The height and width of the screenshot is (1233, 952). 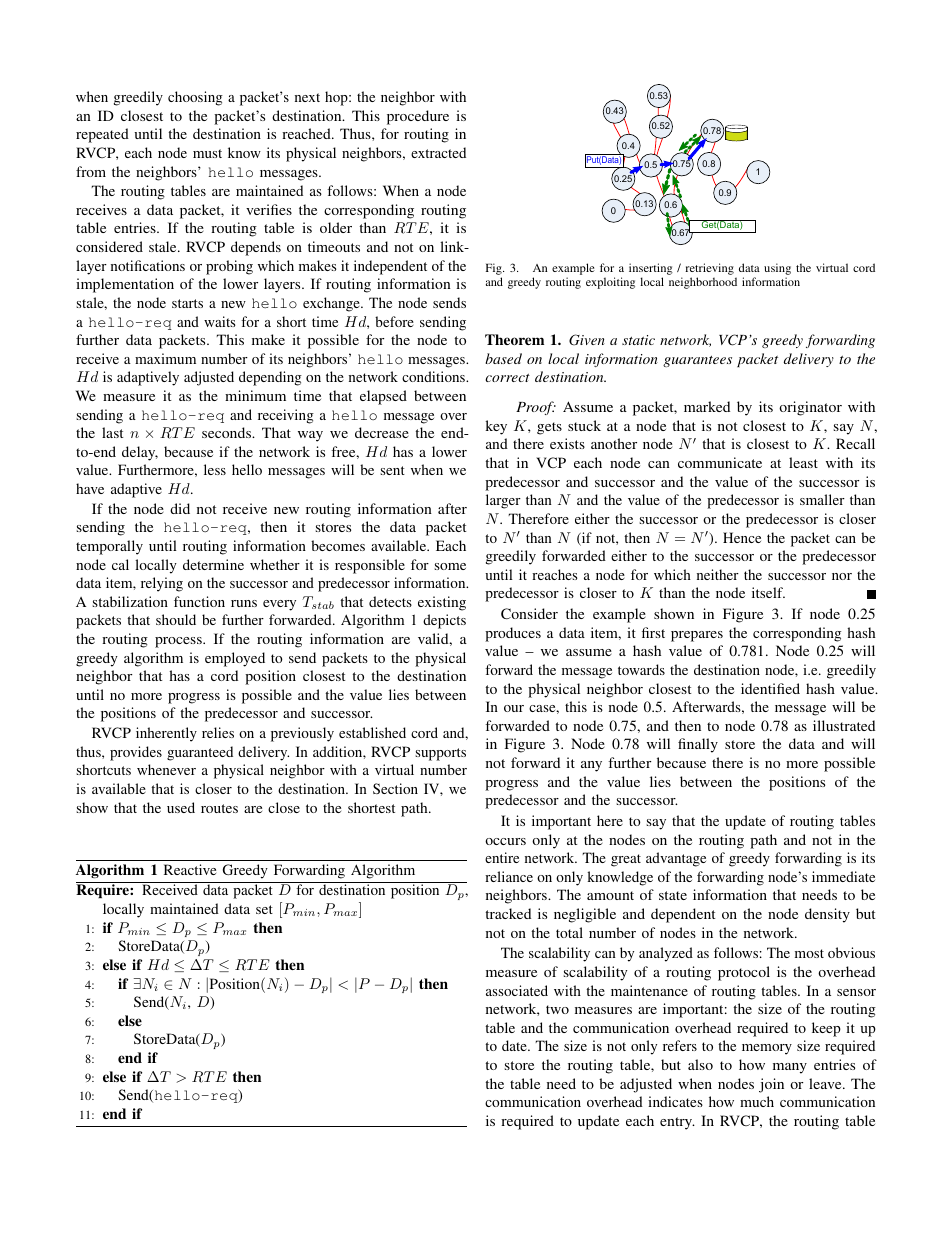 I want to click on extracted, so click(x=438, y=152).
